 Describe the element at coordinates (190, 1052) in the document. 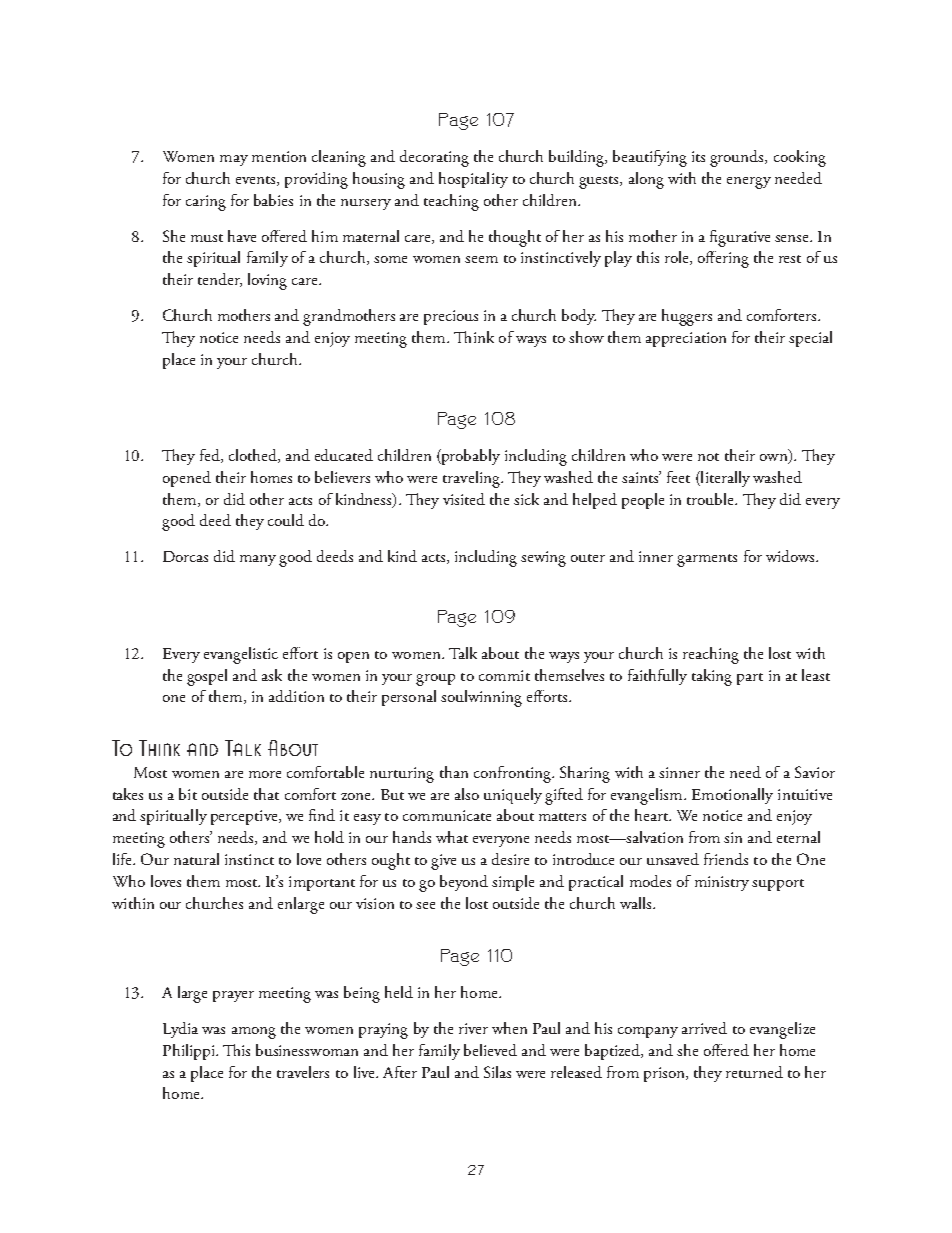

I see `Philippi` at that location.
